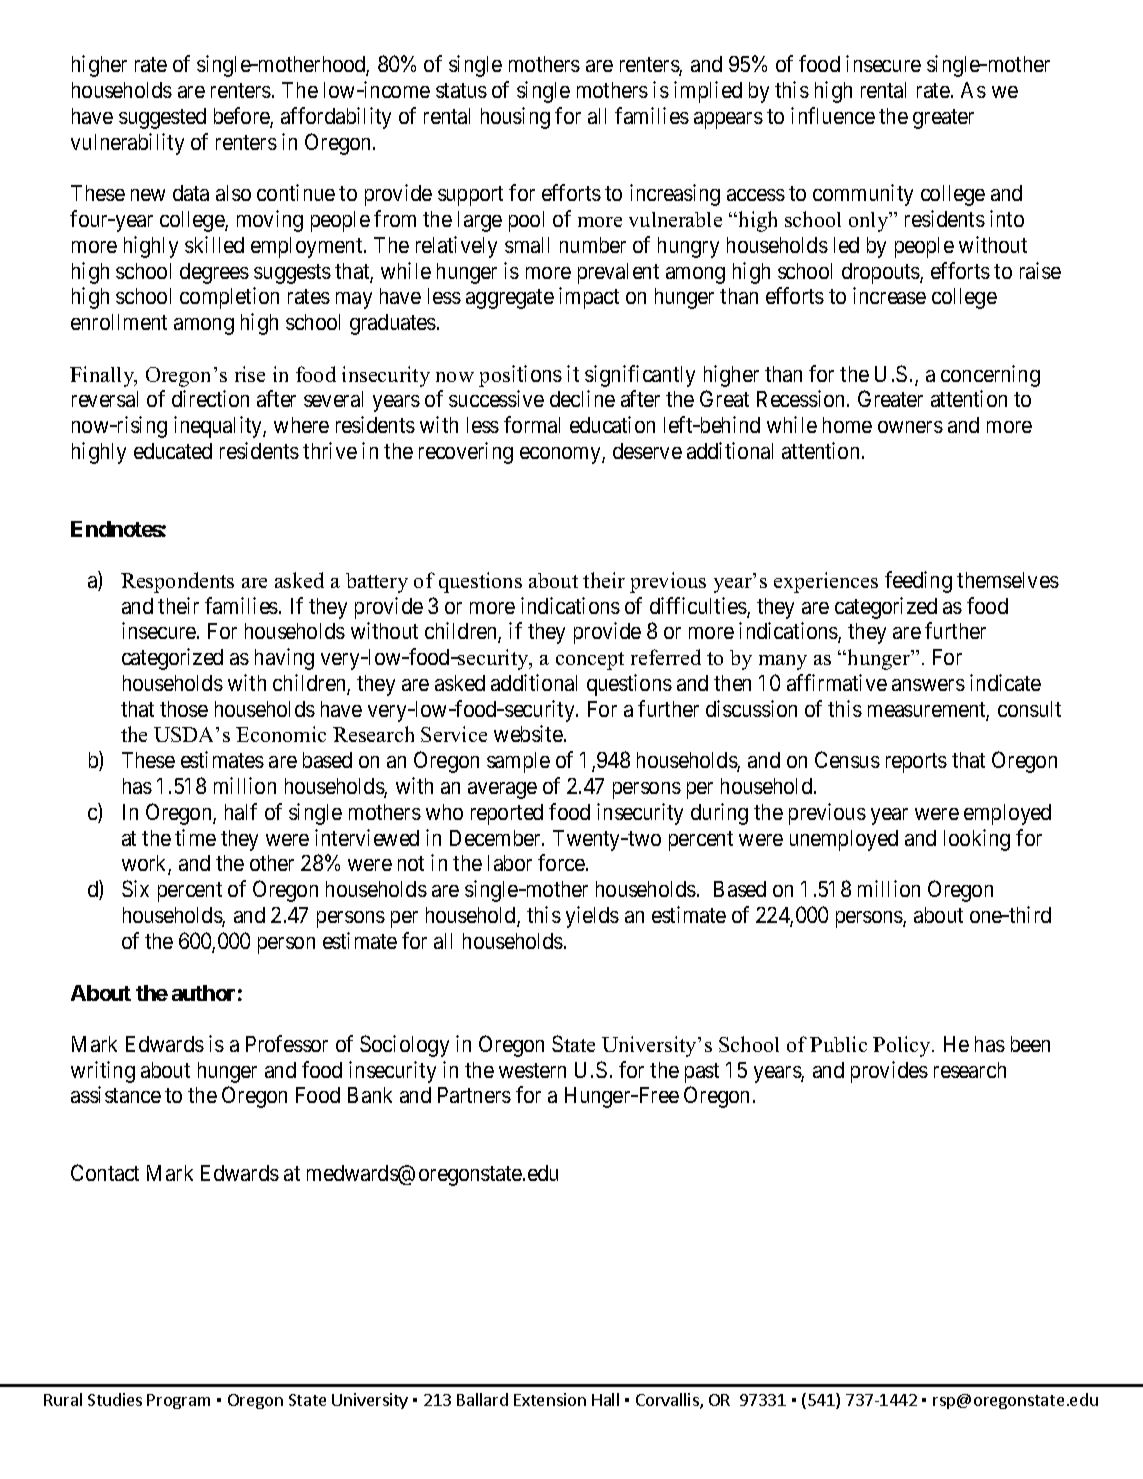 The image size is (1143, 1479). I want to click on Program, so click(178, 1401).
